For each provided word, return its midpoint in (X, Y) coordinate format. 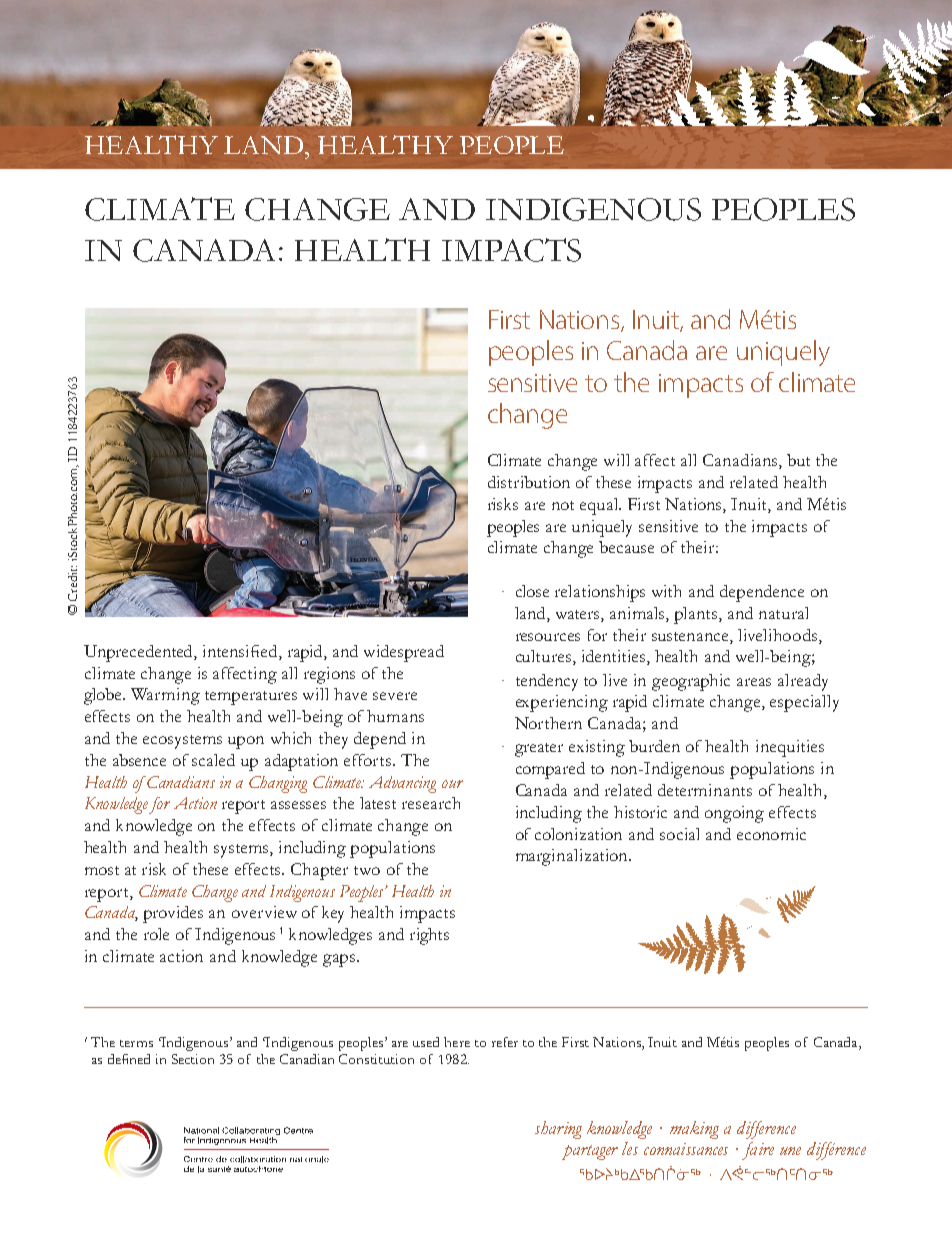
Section (193, 1059)
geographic (691, 682)
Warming (165, 696)
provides (173, 914)
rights (429, 936)
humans (395, 716)
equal (600, 506)
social (679, 834)
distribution (529, 482)
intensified (241, 652)
